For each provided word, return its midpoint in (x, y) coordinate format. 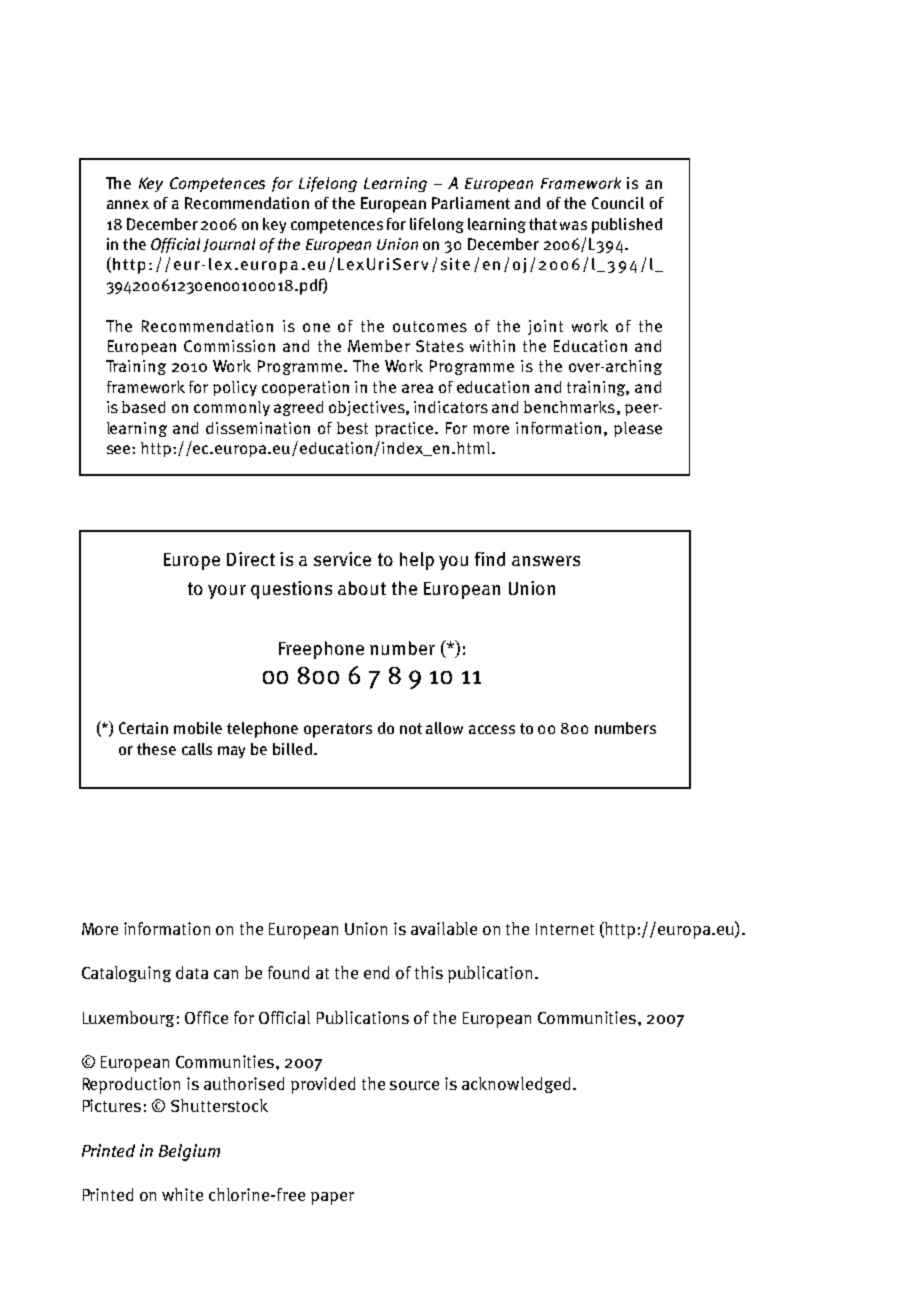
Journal (229, 245)
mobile (198, 728)
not (411, 728)
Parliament (471, 203)
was (573, 225)
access (492, 729)
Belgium (189, 1152)
